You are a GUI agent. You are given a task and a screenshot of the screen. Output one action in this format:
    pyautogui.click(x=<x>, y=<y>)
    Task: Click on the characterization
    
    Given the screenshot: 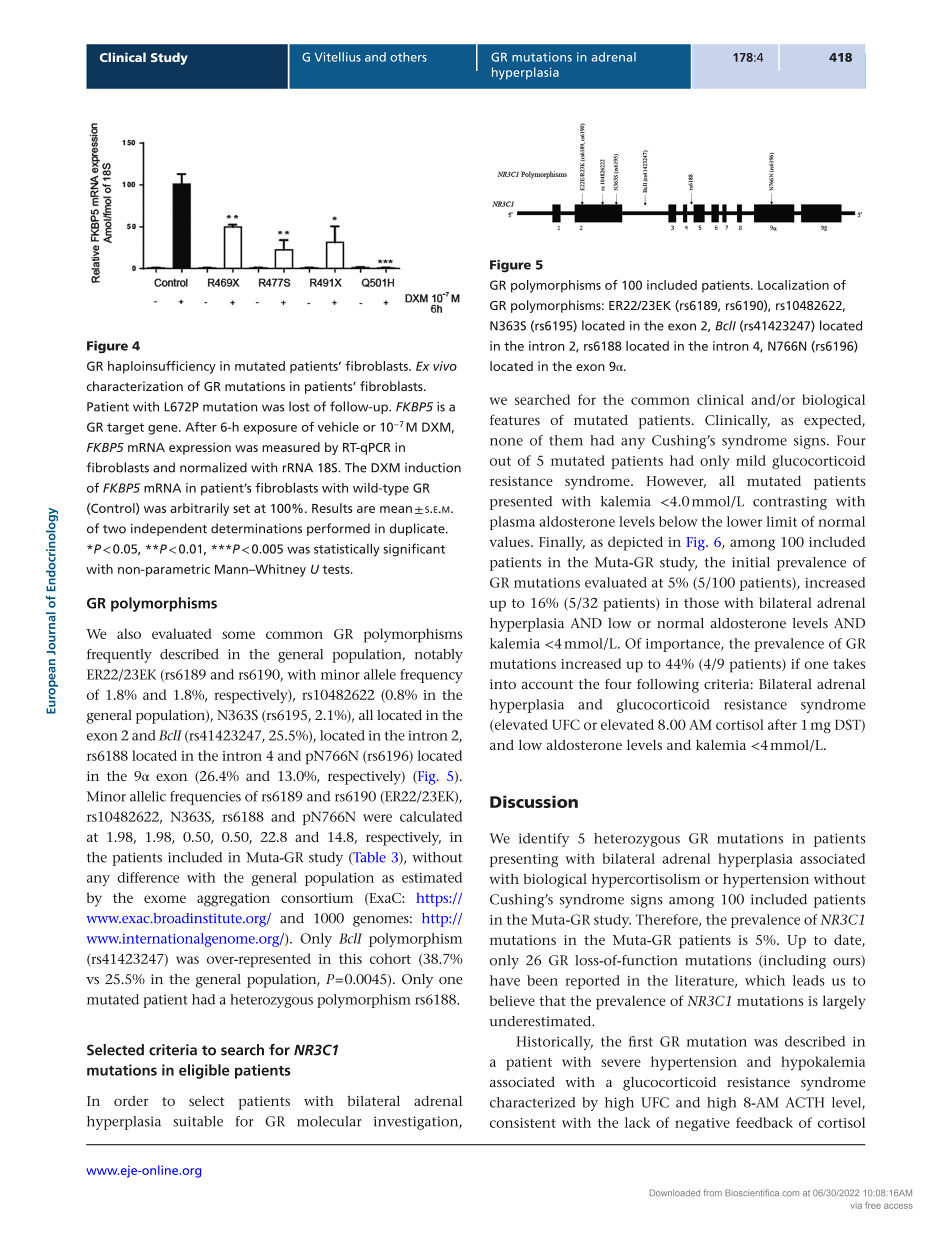 What is the action you would take?
    pyautogui.click(x=135, y=386)
